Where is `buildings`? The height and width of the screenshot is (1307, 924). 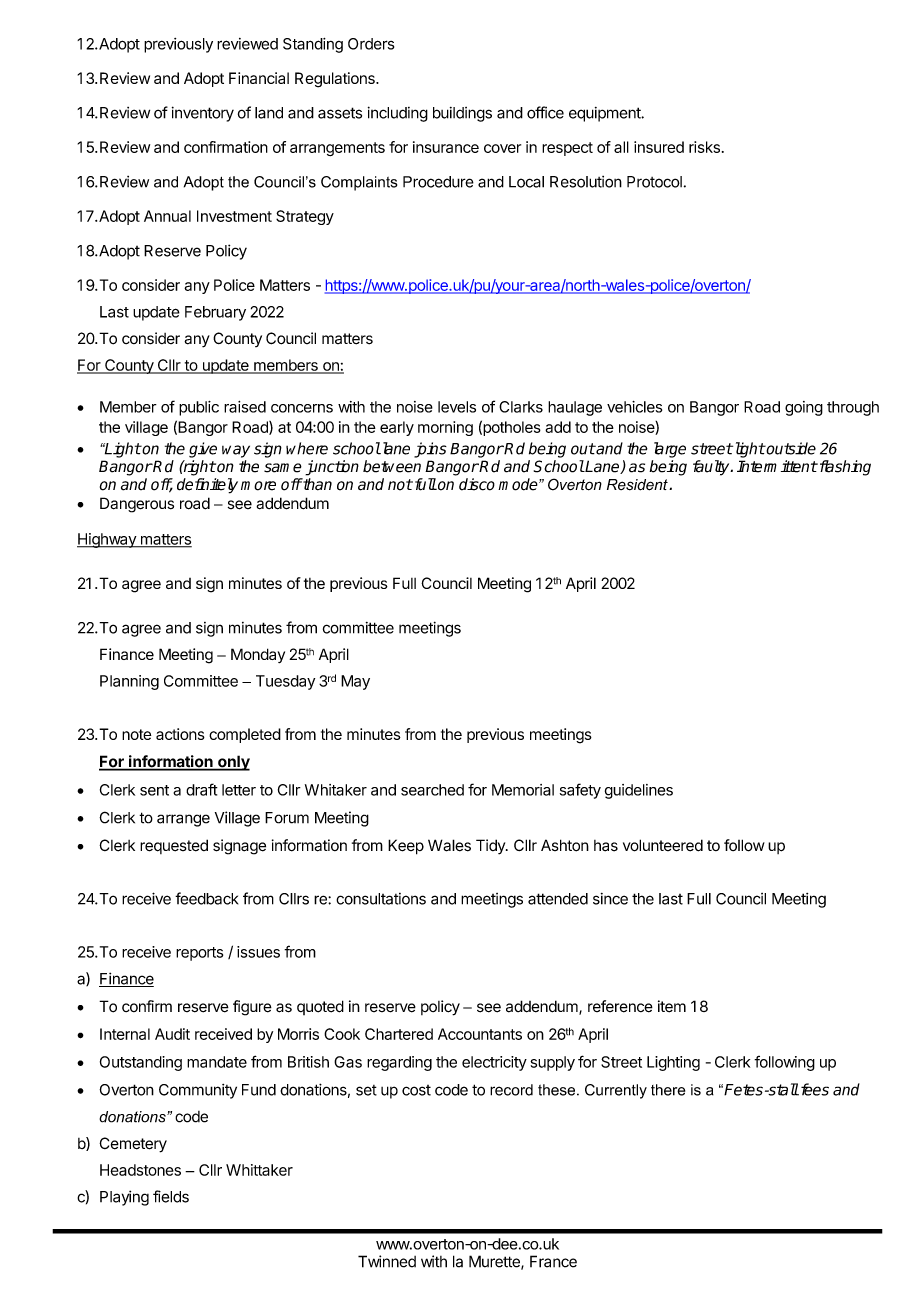
buildings is located at coordinates (462, 114).
